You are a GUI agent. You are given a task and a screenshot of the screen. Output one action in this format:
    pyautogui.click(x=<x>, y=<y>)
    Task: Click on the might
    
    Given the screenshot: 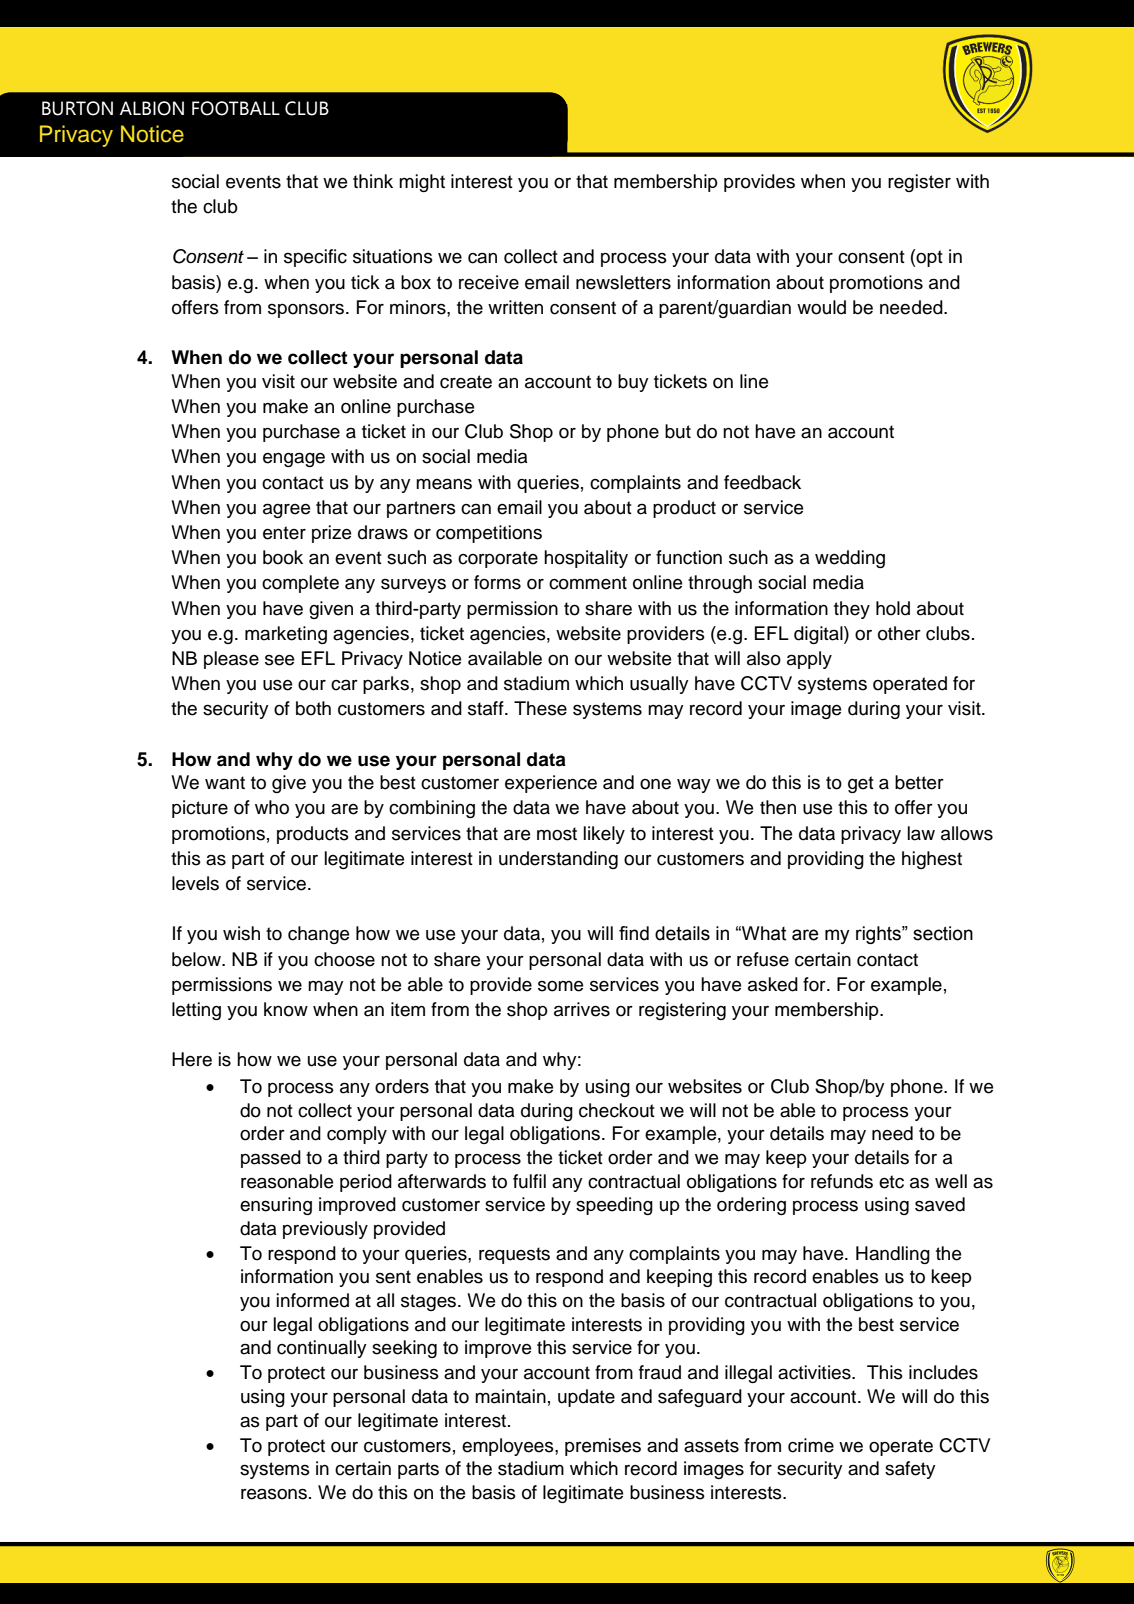 What is the action you would take?
    pyautogui.click(x=422, y=183)
